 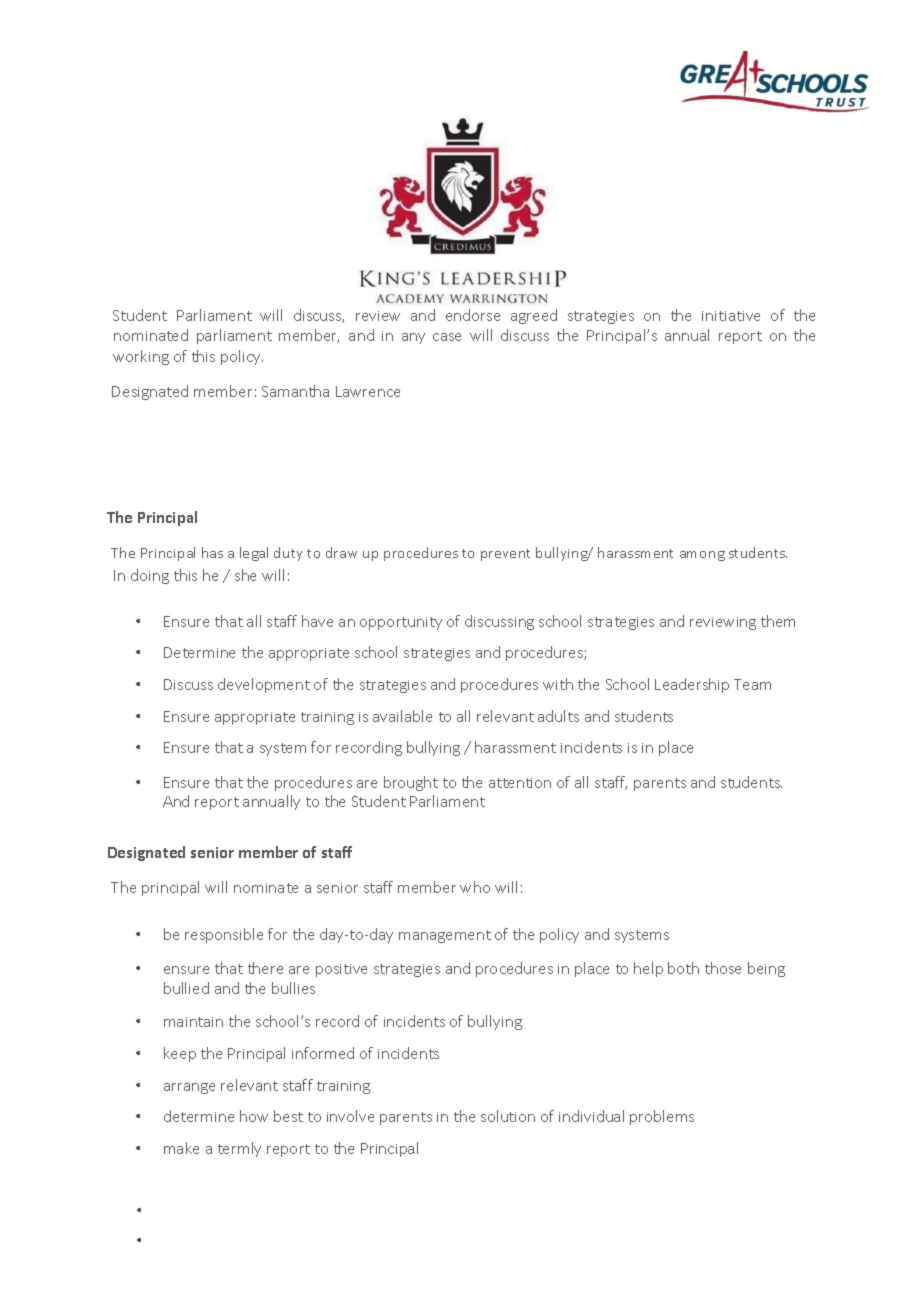 I want to click on how, so click(x=254, y=1116).
